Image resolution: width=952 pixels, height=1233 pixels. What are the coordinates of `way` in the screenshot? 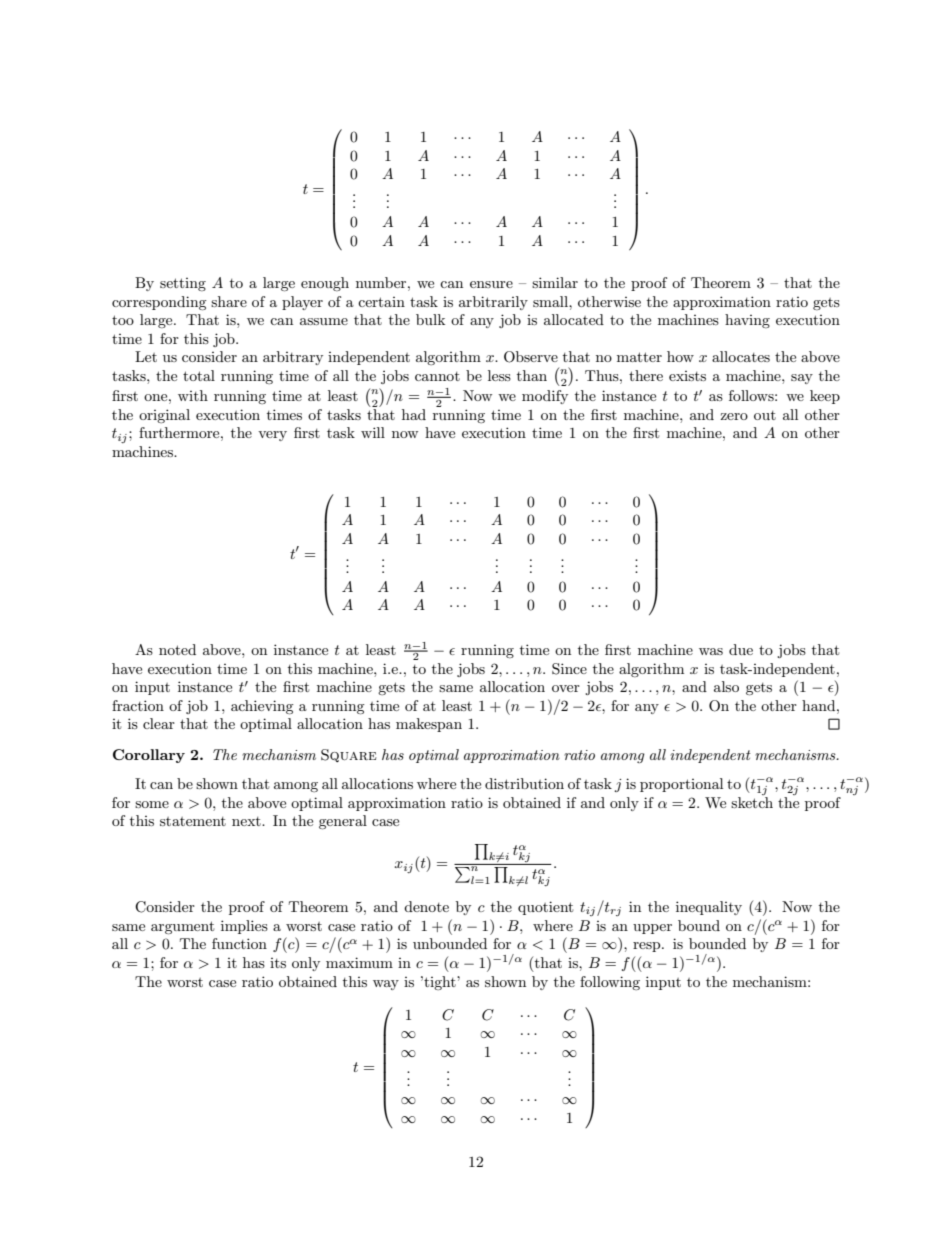 It's located at (386, 985).
